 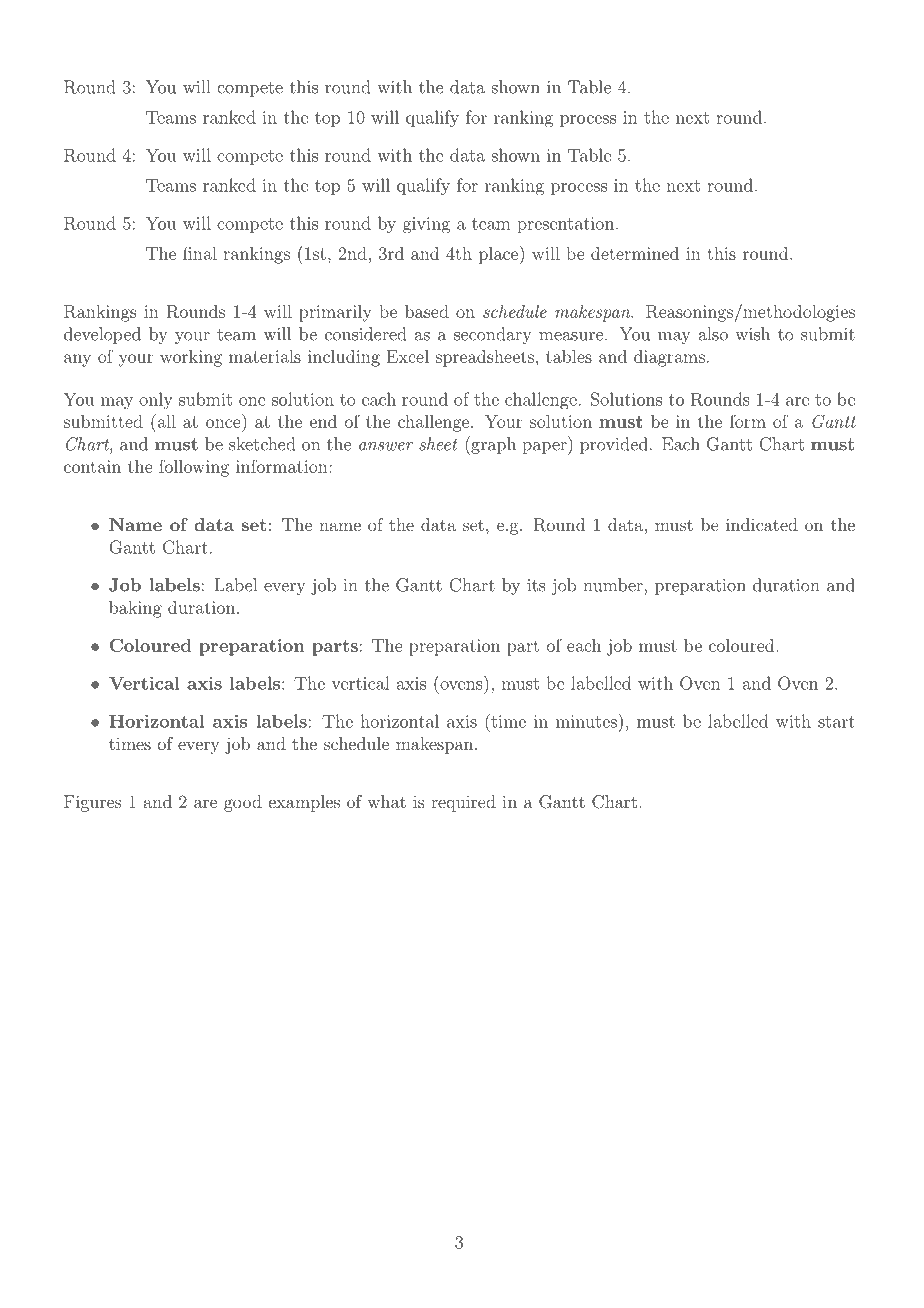 What do you see at coordinates (762, 524) in the document?
I see `indicated` at bounding box center [762, 524].
